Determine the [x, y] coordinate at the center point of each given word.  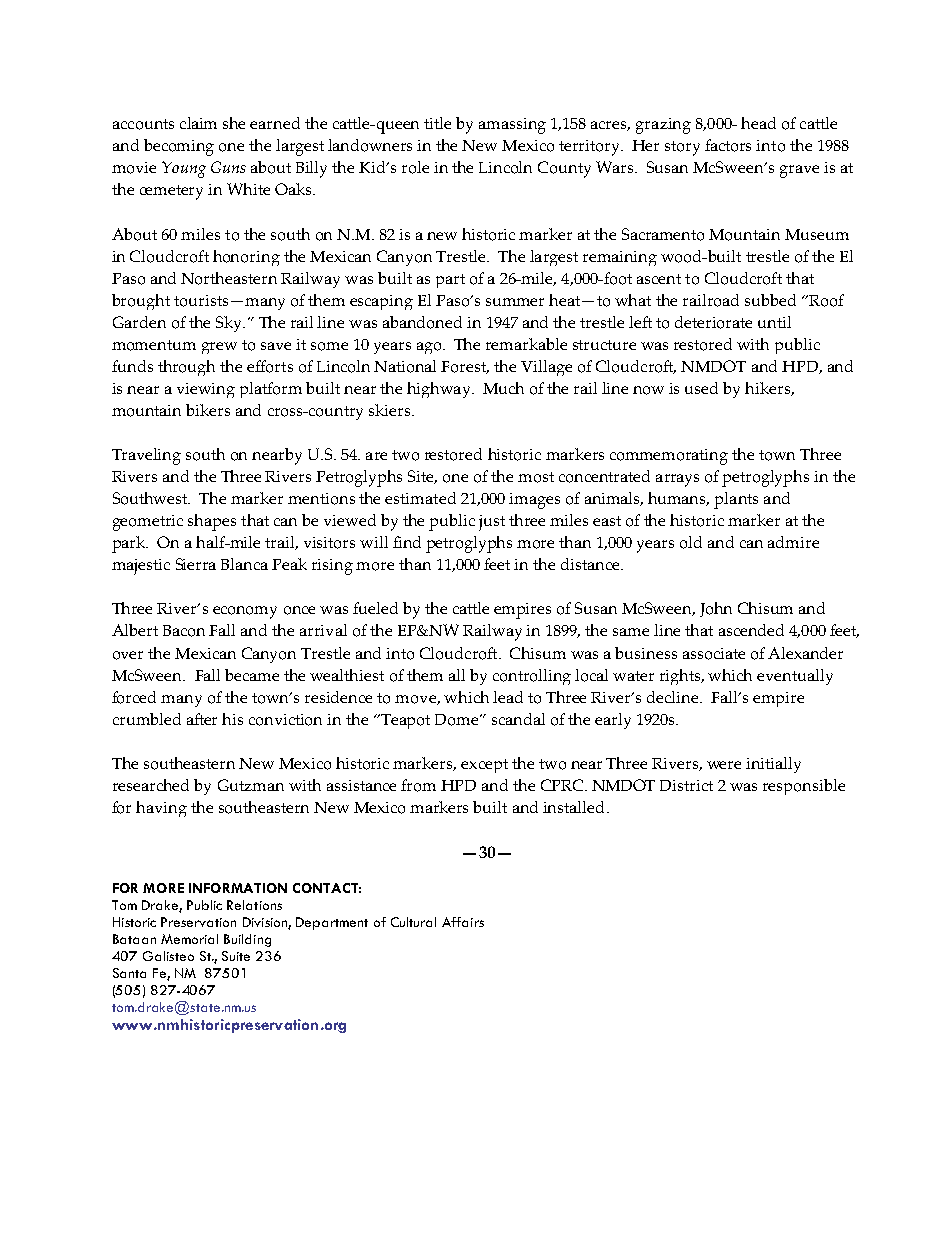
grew [219, 348]
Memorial [189, 939]
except [484, 766]
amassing [512, 126]
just [492, 523]
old [691, 542]
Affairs [463, 922]
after [202, 719]
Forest [465, 367]
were [724, 765]
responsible [804, 787]
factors [728, 145]
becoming [179, 147]
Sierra [196, 564]
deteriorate [713, 322]
